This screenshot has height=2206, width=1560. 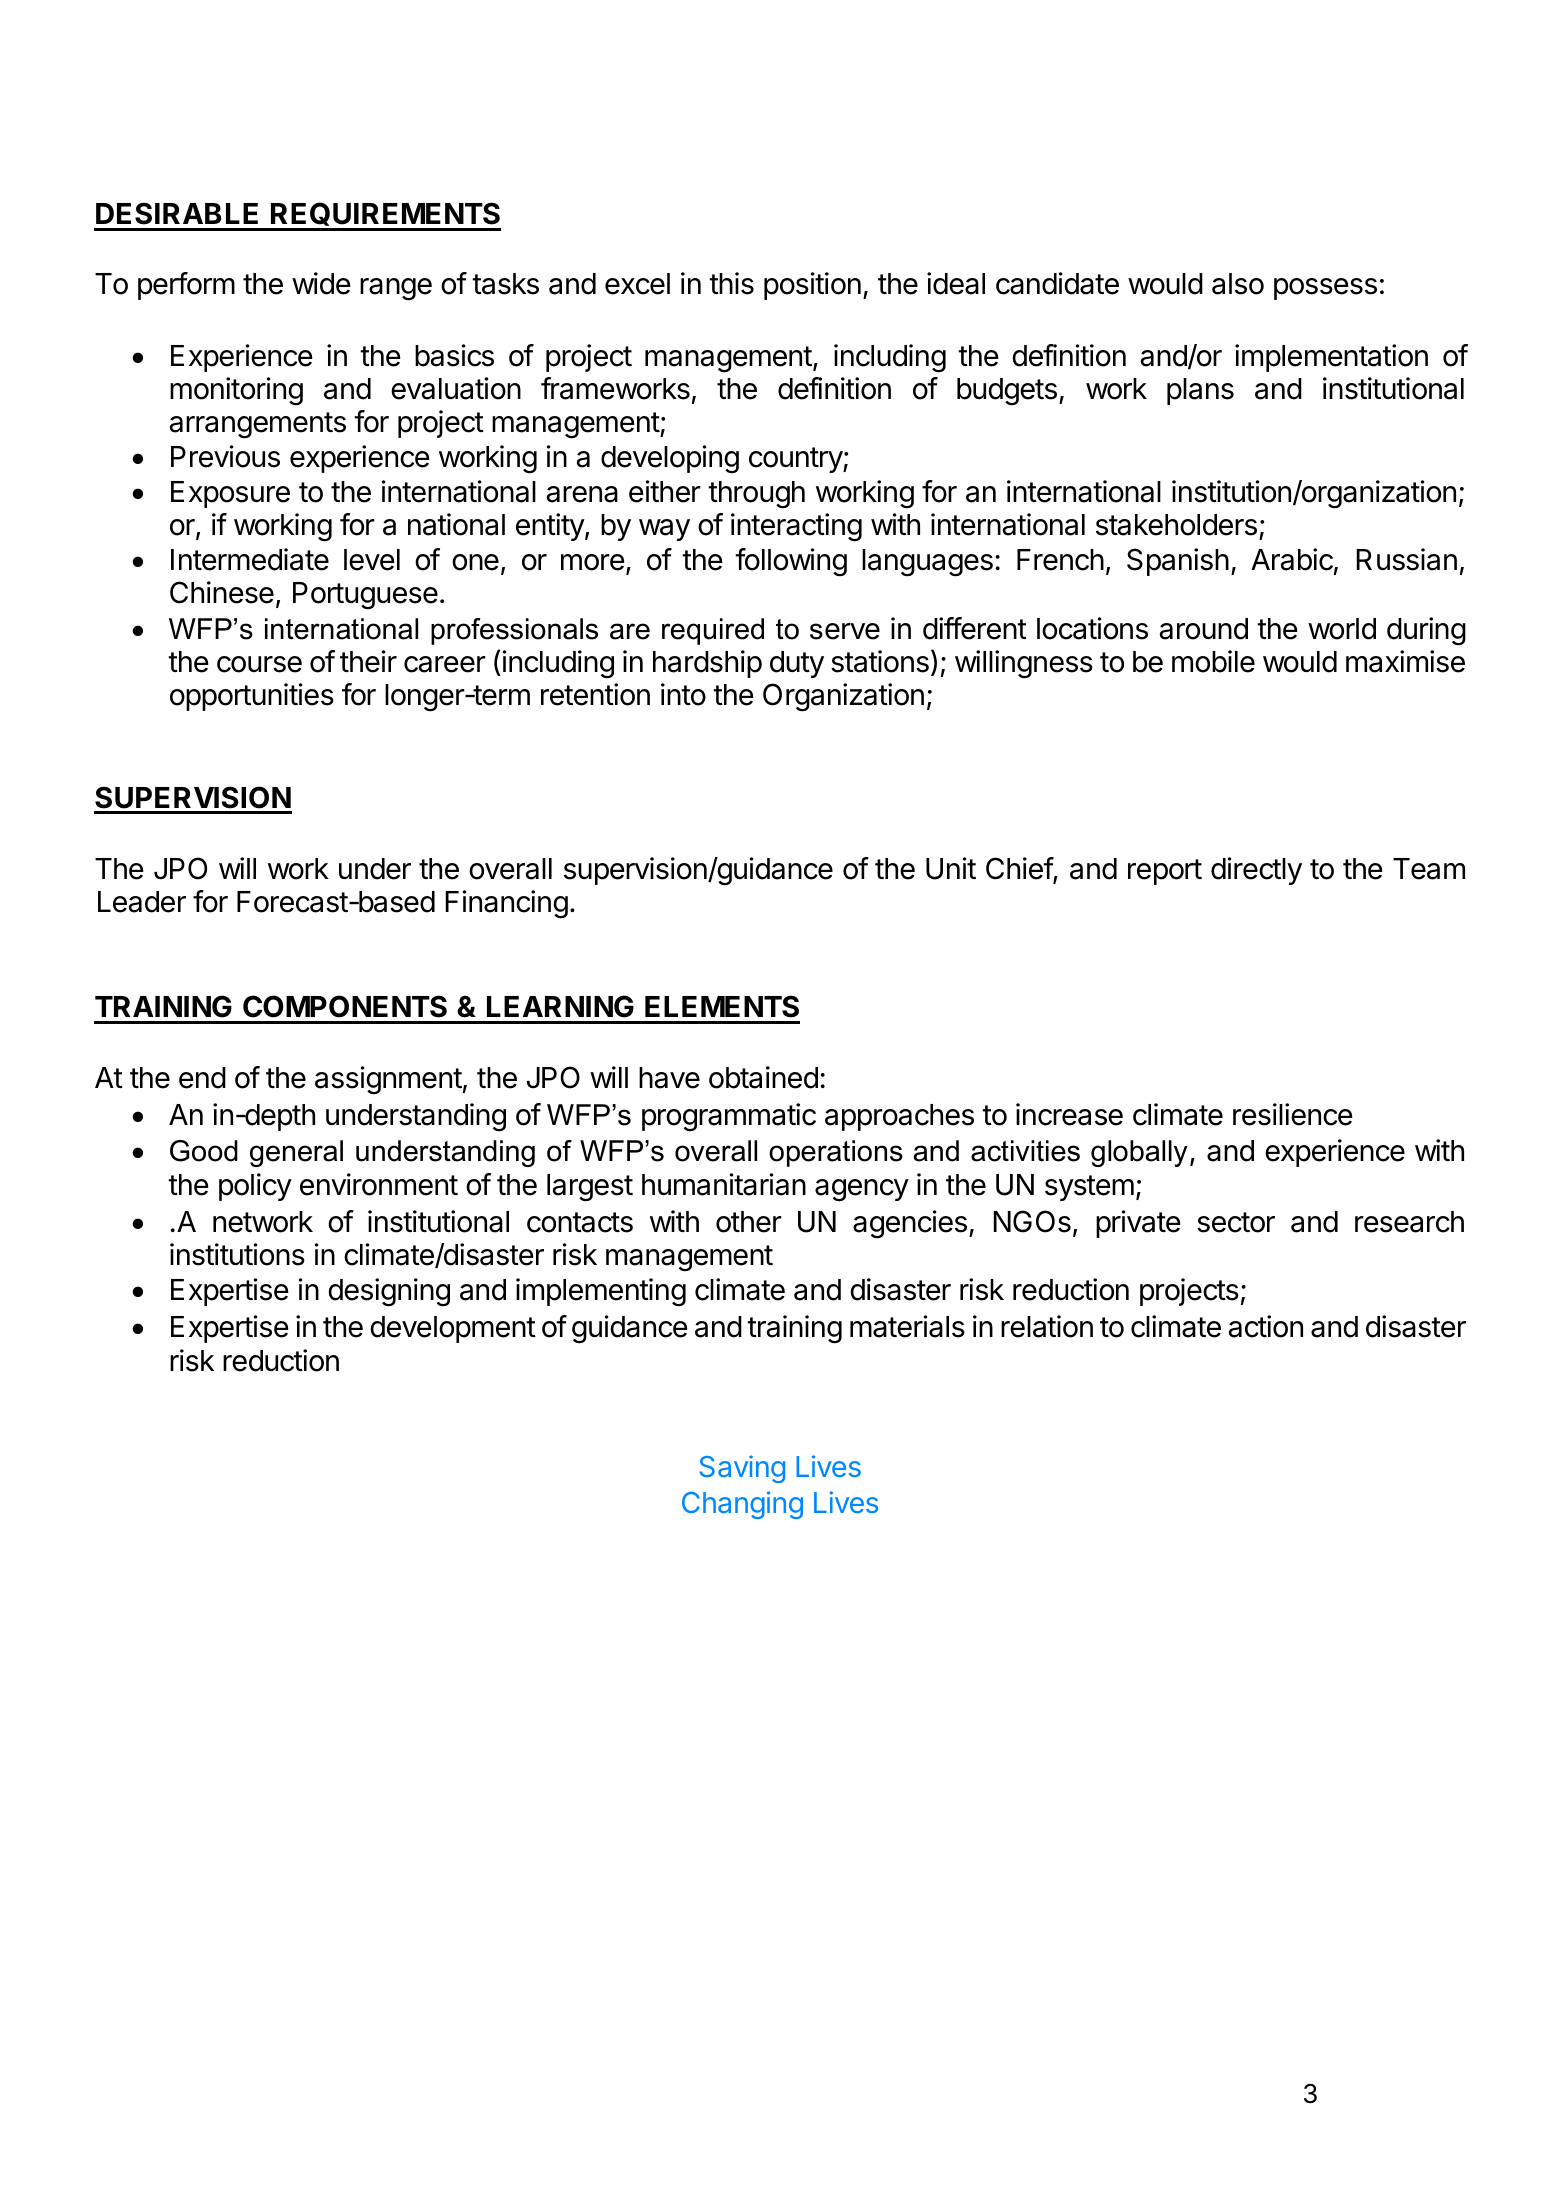 What do you see at coordinates (1325, 289) in the screenshot?
I see `possess` at bounding box center [1325, 289].
